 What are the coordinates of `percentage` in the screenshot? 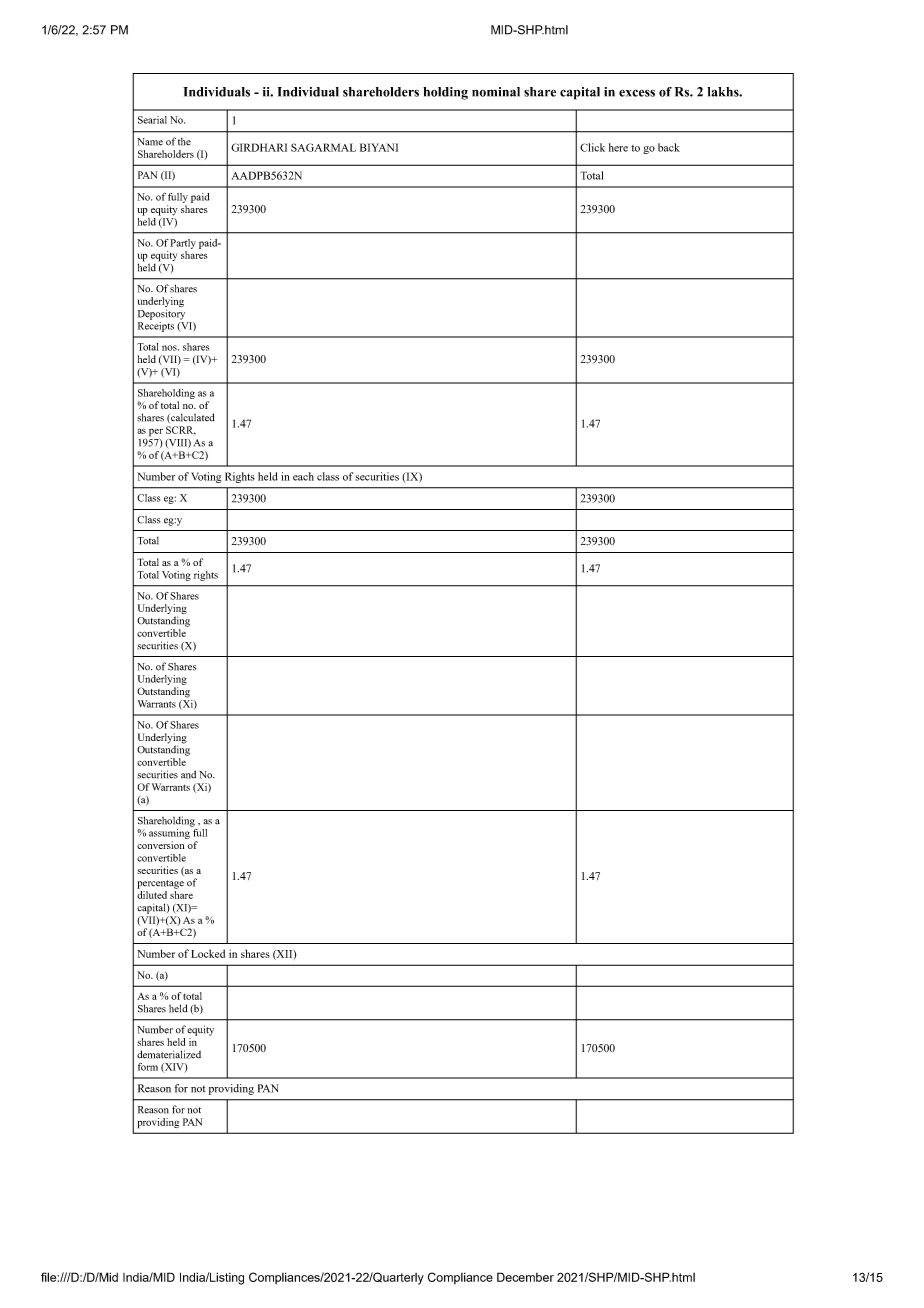 It's located at (160, 884).
